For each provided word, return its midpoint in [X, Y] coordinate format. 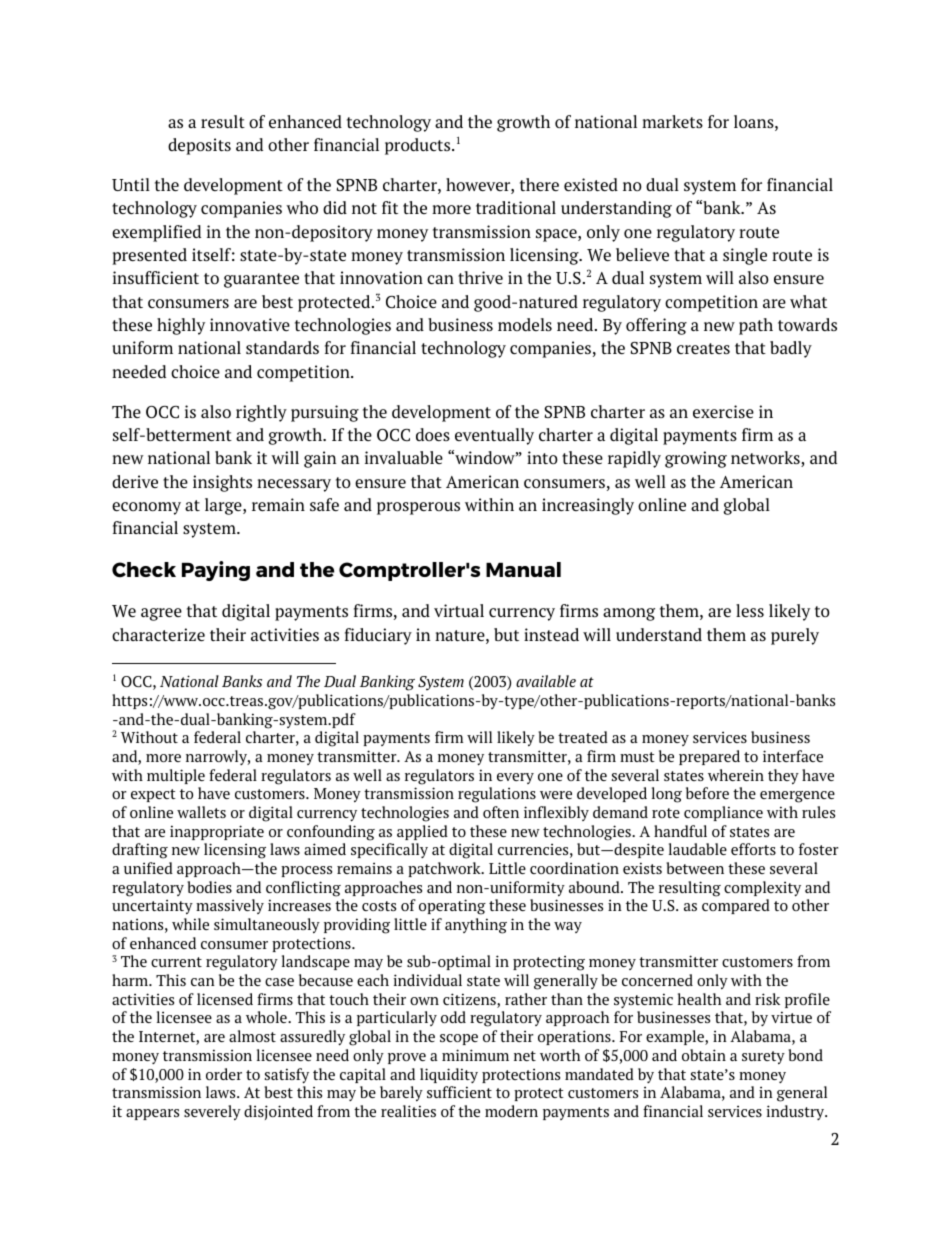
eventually [494, 436]
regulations [497, 795]
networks [766, 459]
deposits [199, 146]
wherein [736, 775]
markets [672, 121]
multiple [176, 776]
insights [222, 483]
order [224, 1074]
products [419, 146]
